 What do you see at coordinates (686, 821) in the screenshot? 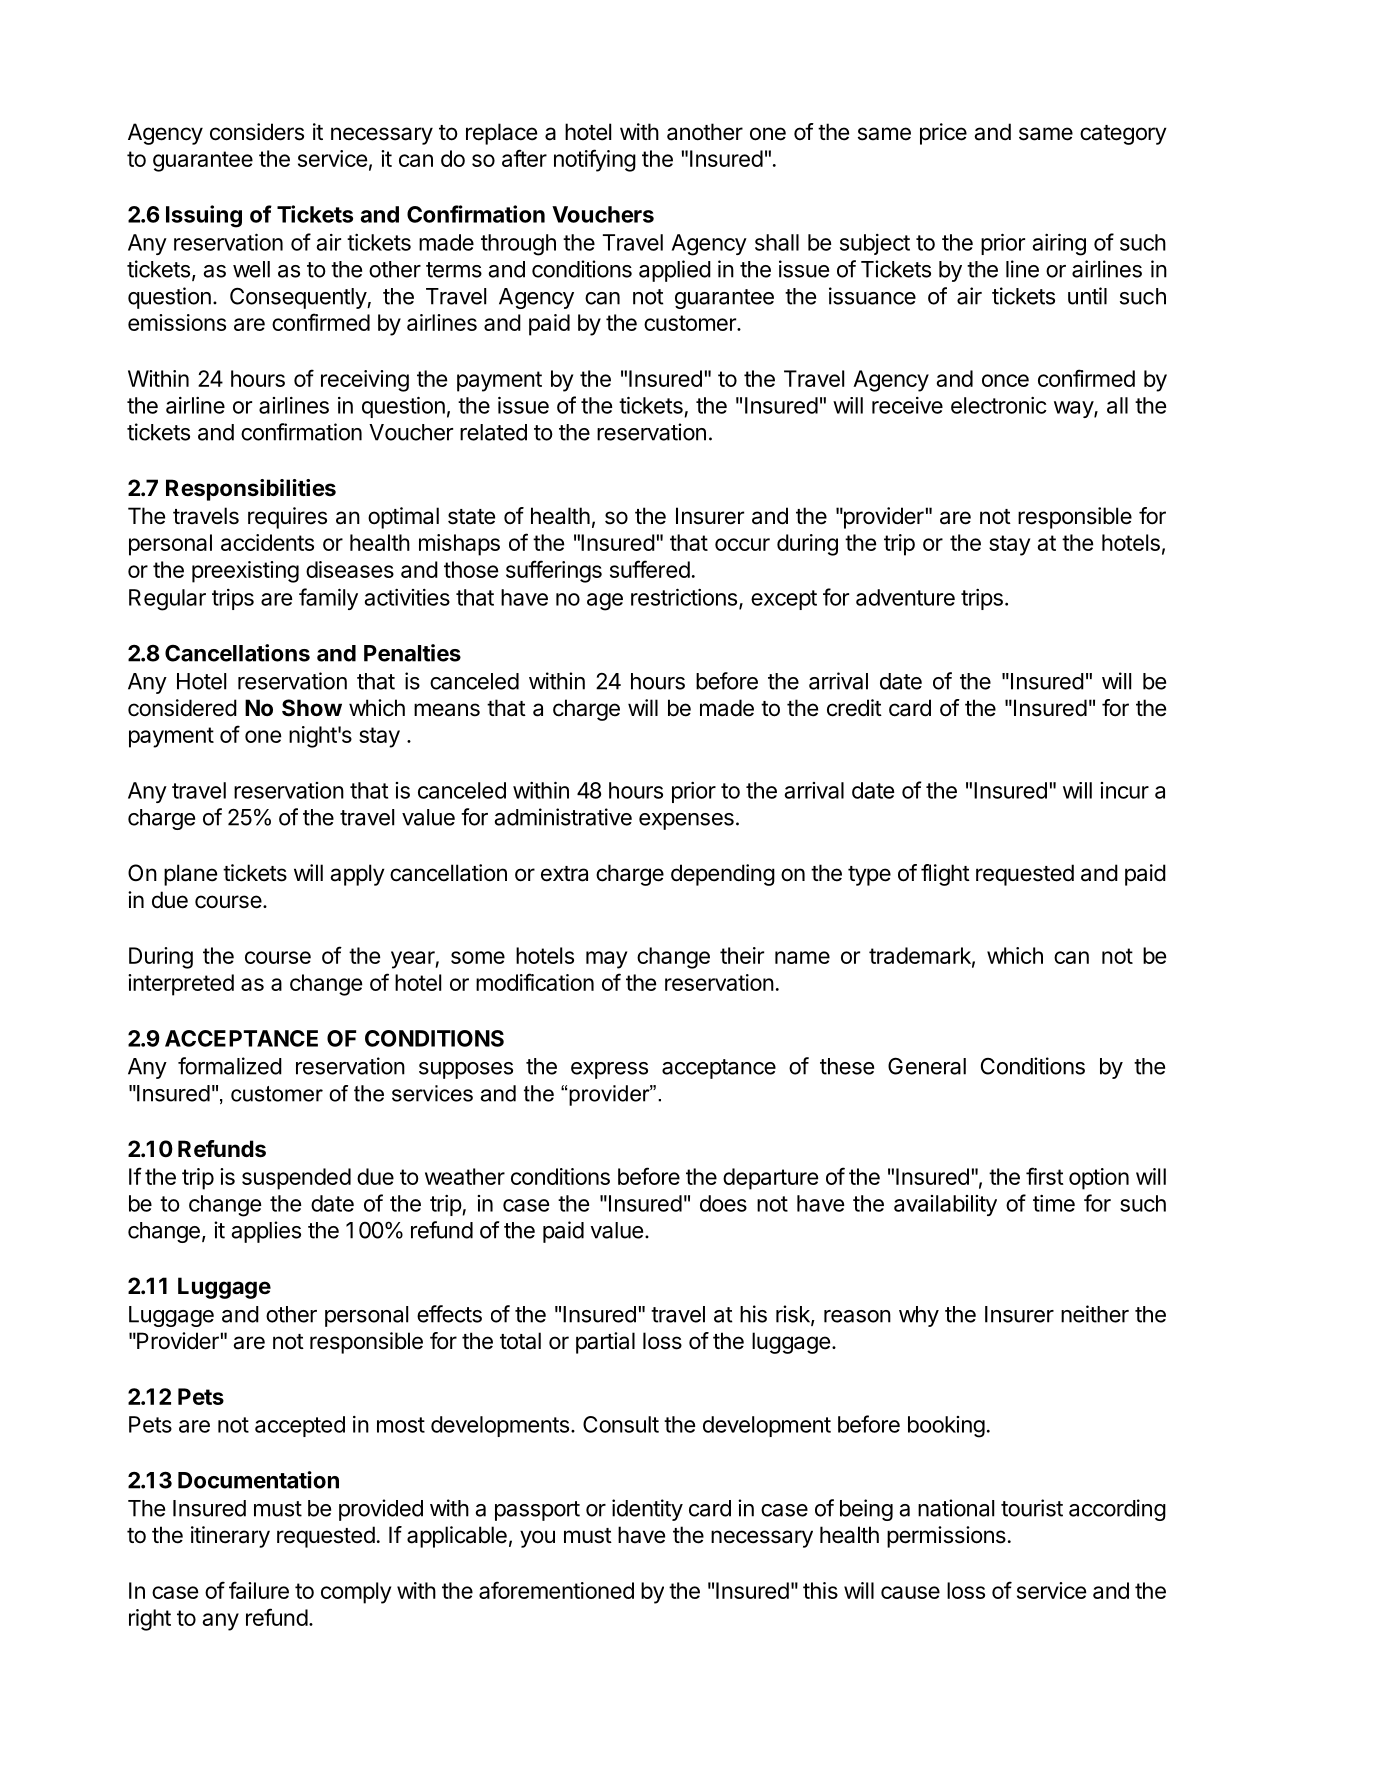
I see `expenses` at bounding box center [686, 821].
